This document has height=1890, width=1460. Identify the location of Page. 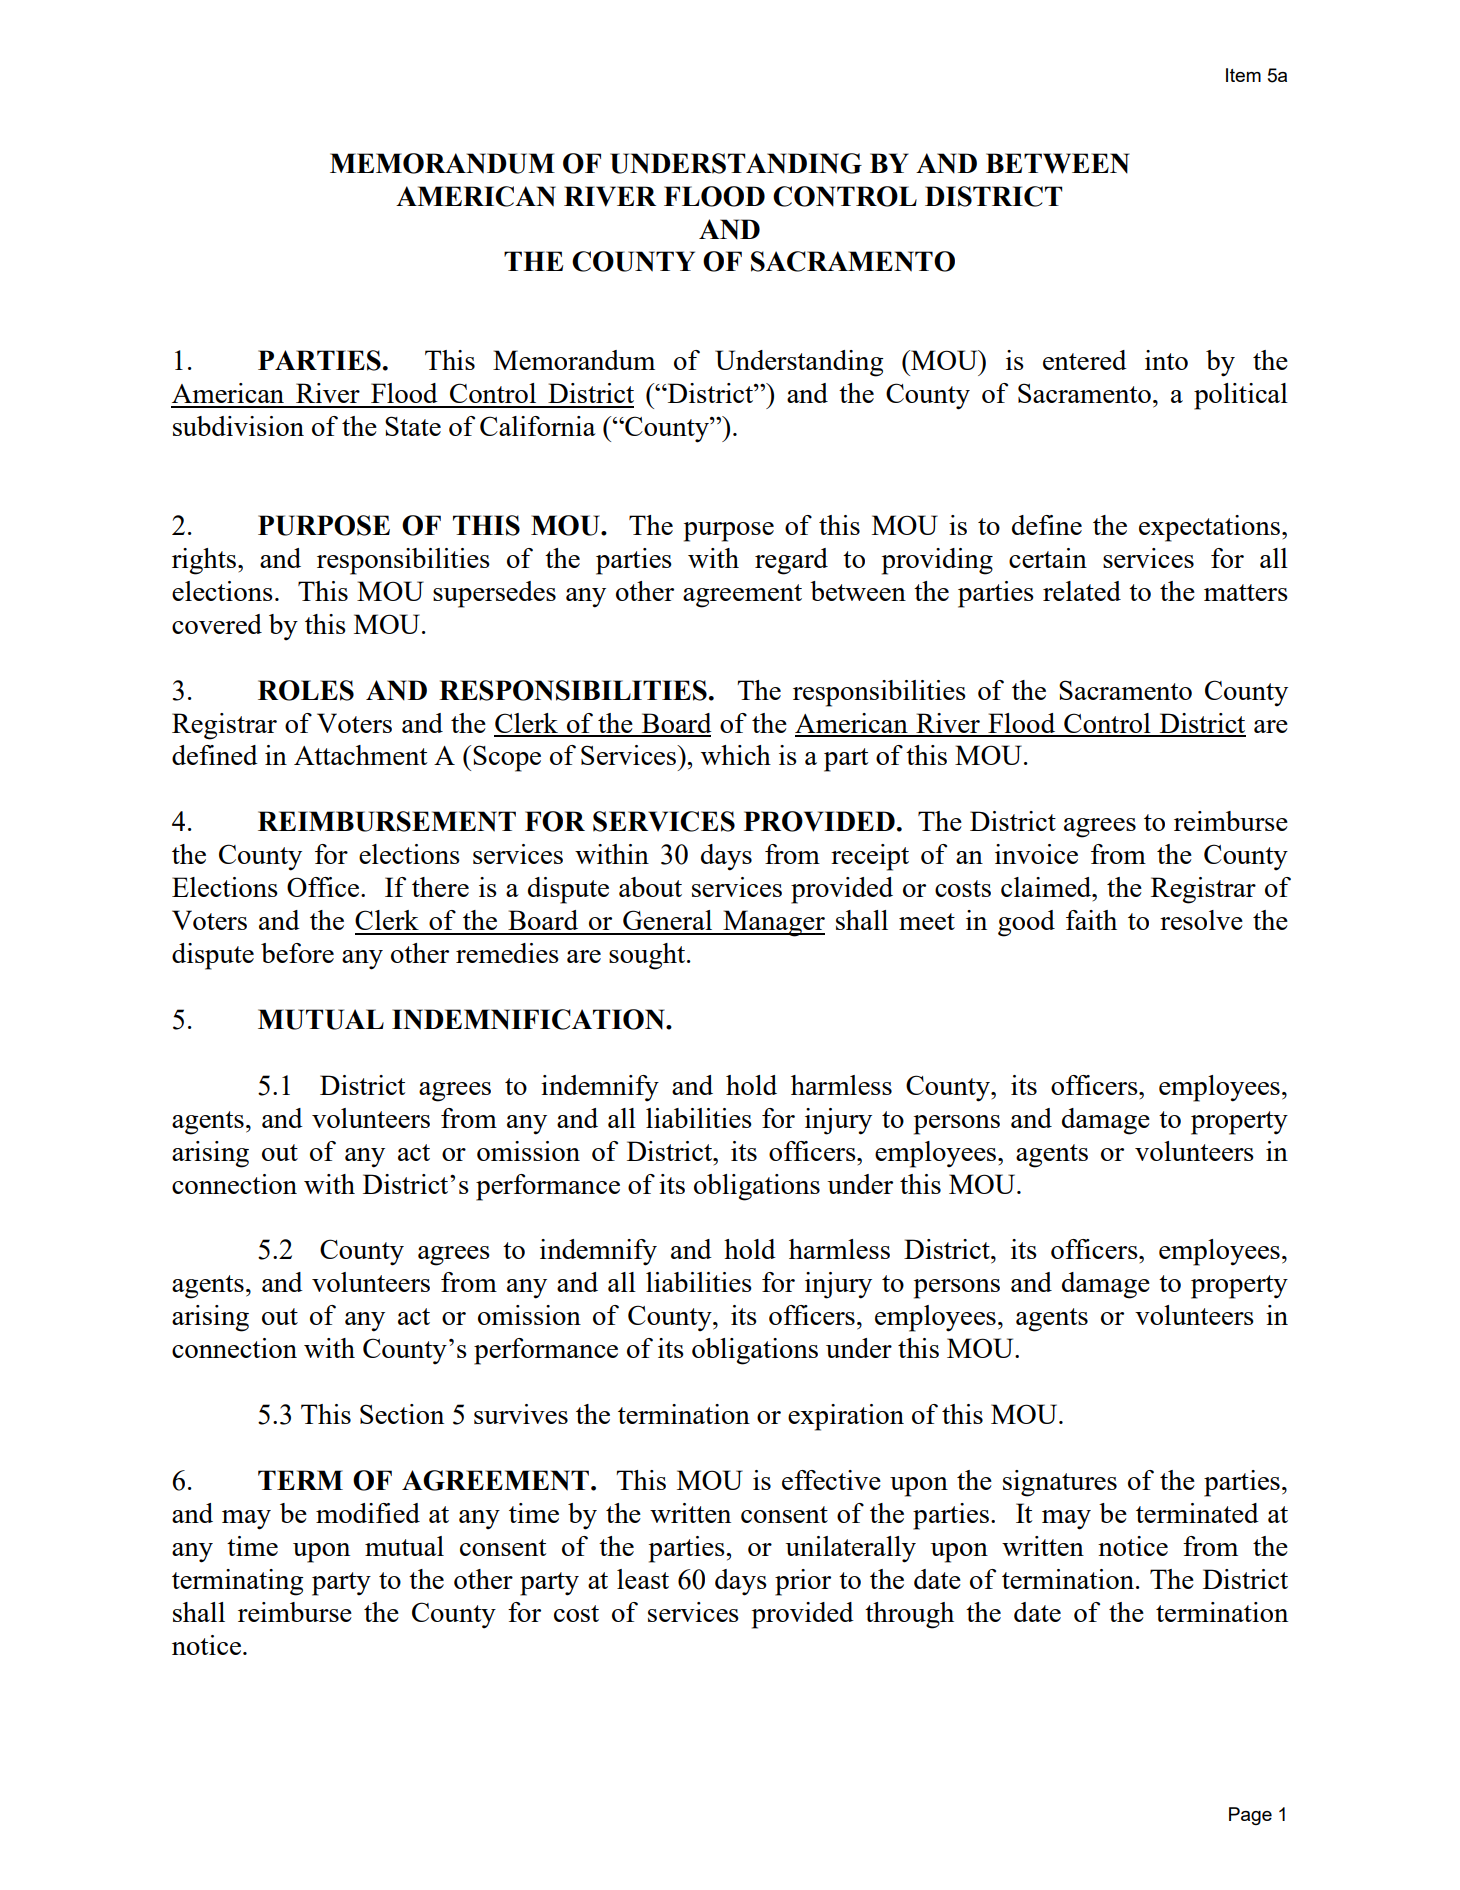
(1250, 1816).
